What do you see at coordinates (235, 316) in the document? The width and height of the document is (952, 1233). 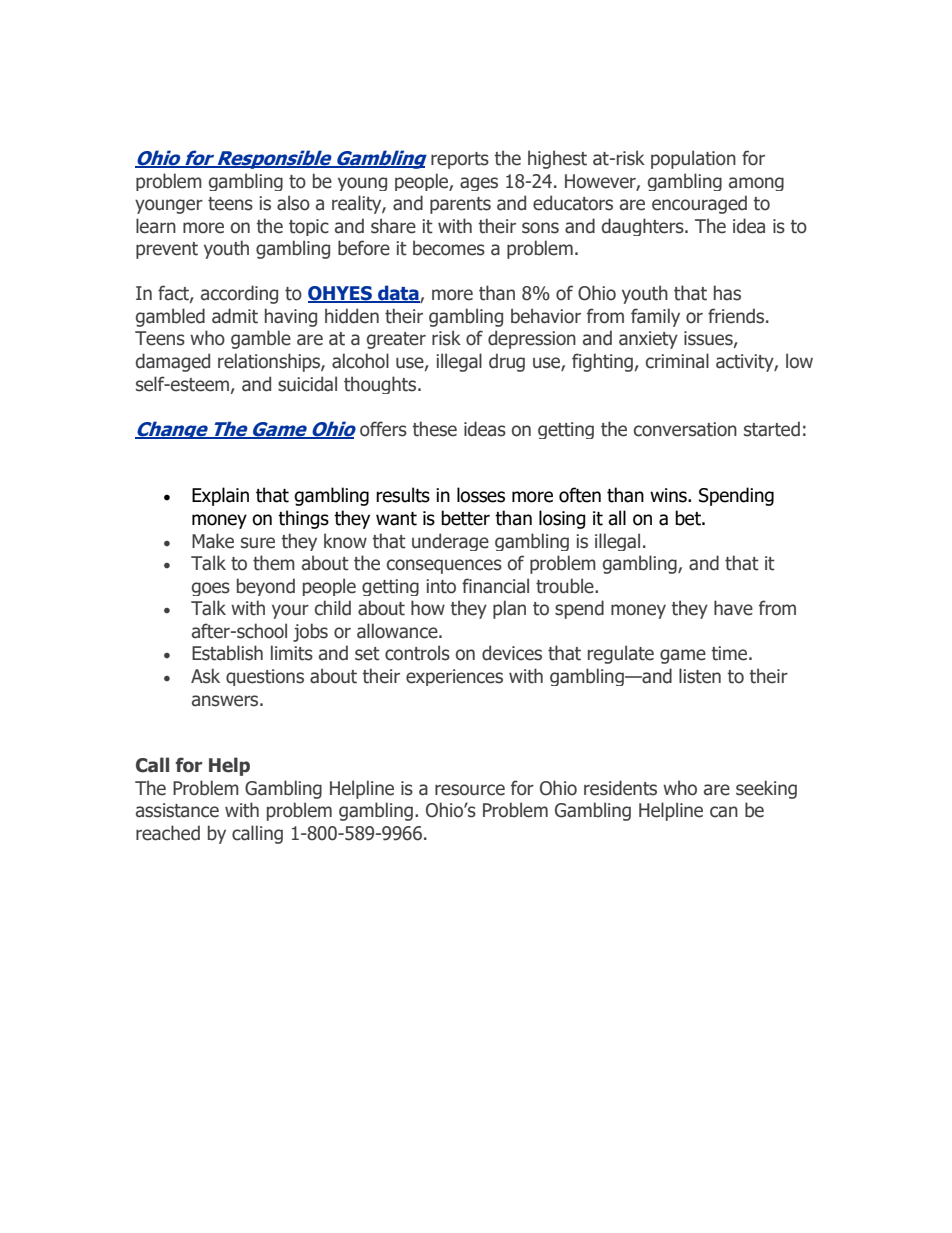 I see `admit` at bounding box center [235, 316].
